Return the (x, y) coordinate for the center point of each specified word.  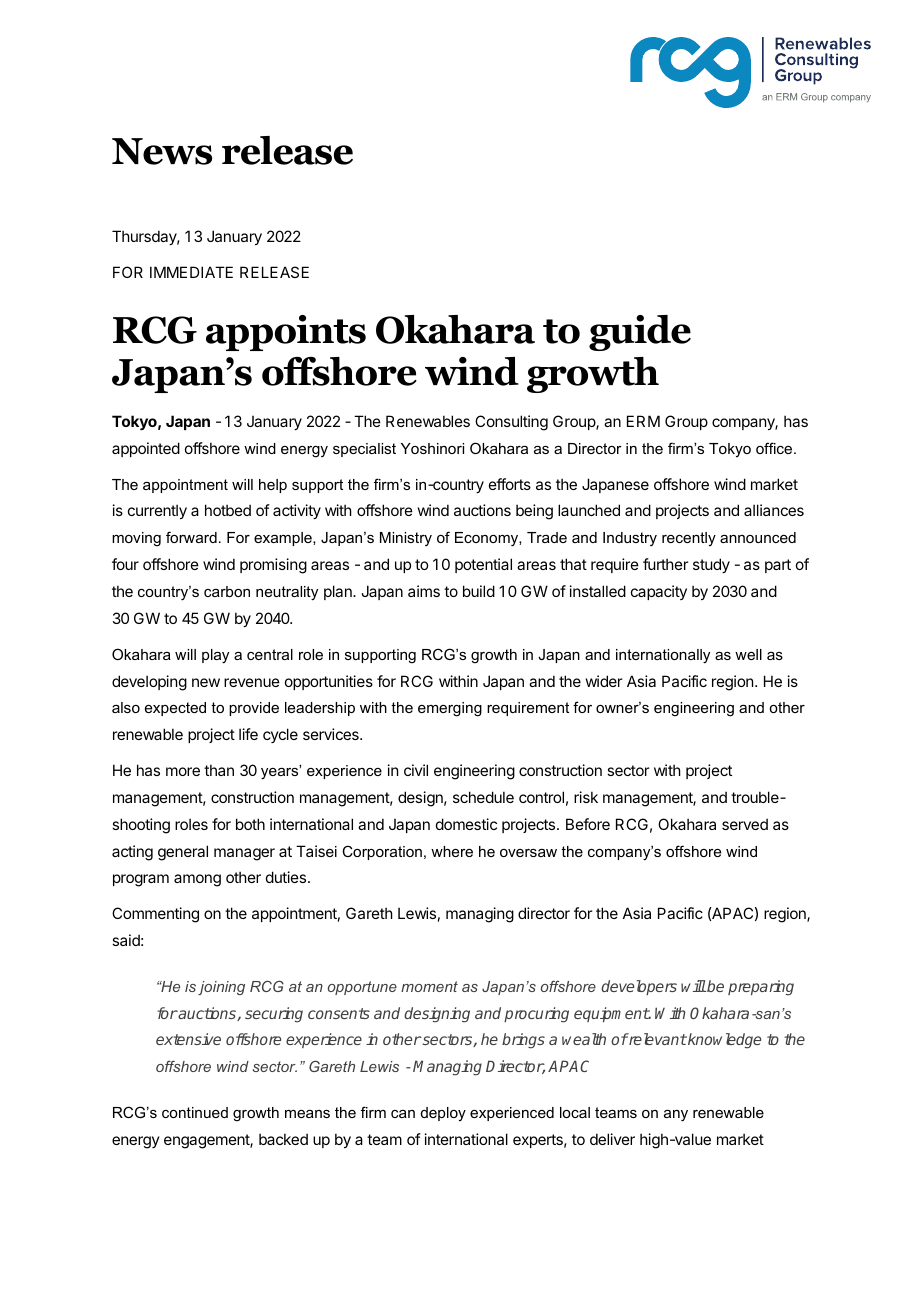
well (748, 654)
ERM (643, 421)
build (479, 591)
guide (640, 333)
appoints (286, 333)
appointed (146, 449)
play (215, 656)
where (452, 851)
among (197, 880)
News (162, 151)
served (745, 824)
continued (195, 1112)
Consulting (511, 423)
